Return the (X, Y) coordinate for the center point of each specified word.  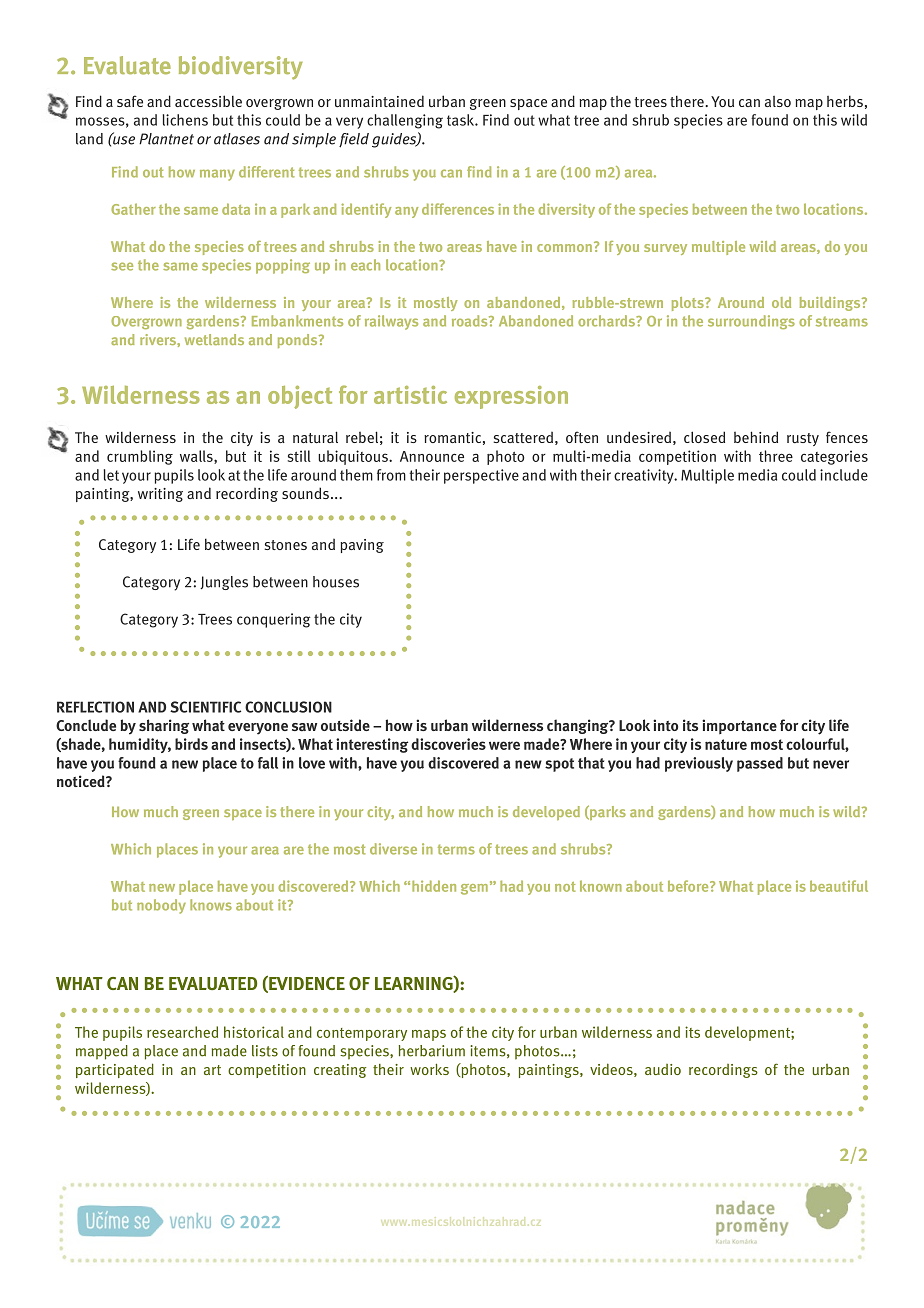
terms (456, 849)
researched (182, 1032)
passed (760, 764)
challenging (405, 121)
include (844, 475)
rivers (159, 339)
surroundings (751, 322)
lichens (185, 120)
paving (362, 546)
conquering (274, 620)
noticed (82, 781)
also (778, 101)
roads (471, 321)
